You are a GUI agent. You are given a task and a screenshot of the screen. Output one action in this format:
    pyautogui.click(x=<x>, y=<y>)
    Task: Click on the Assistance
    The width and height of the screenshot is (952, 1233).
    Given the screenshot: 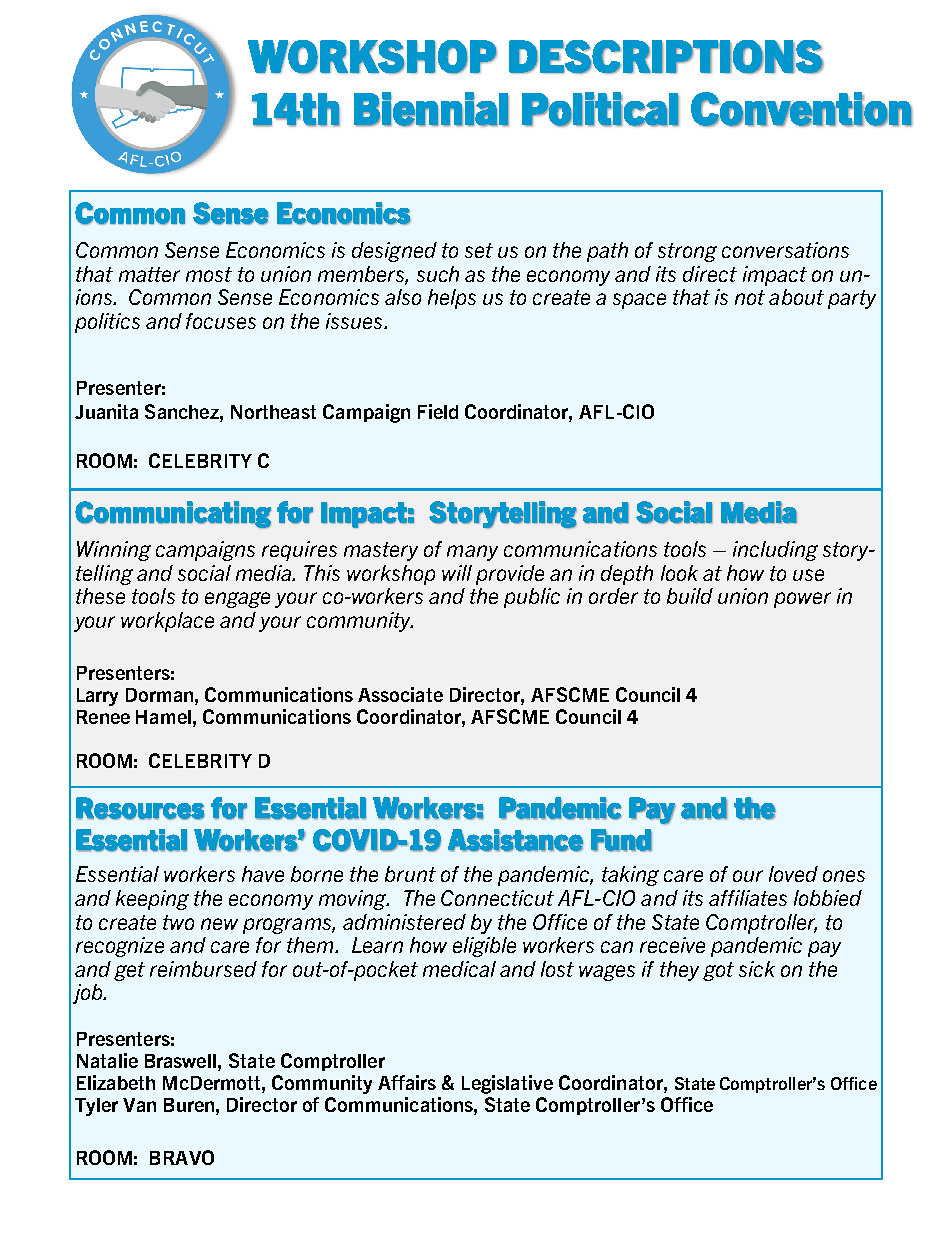 What is the action you would take?
    pyautogui.click(x=516, y=840)
